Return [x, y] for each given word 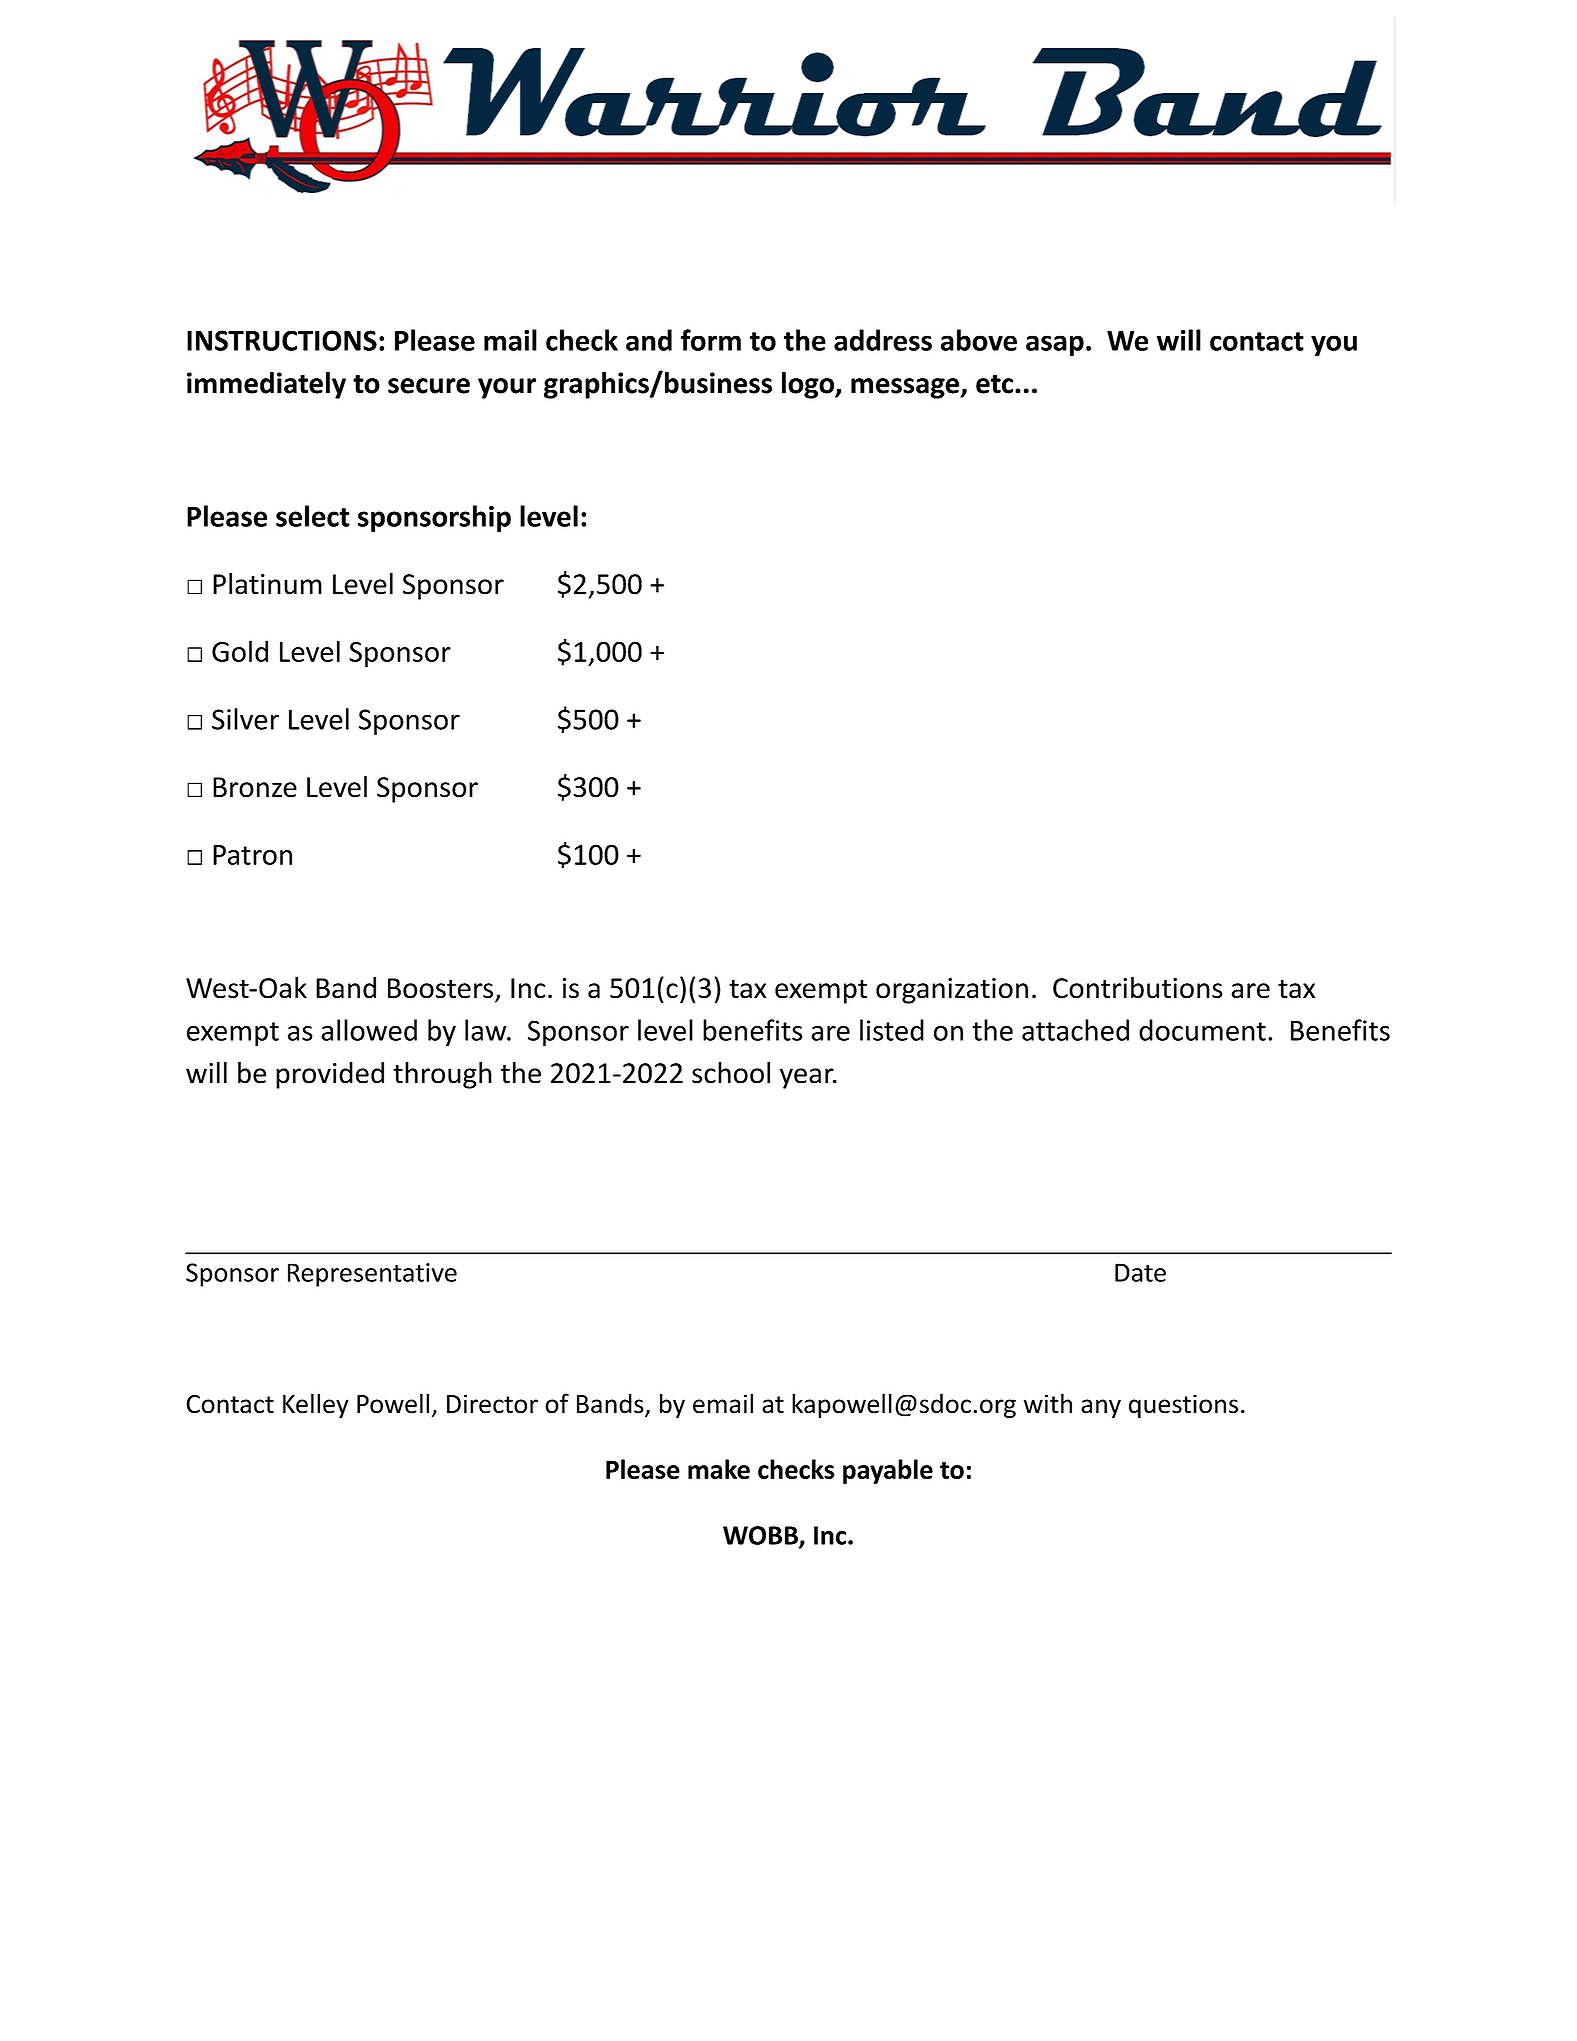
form [711, 340]
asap [1055, 345]
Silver [245, 719]
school [731, 1073]
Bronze [255, 787]
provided [330, 1075]
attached [1075, 1030]
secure [429, 386]
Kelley [316, 1405]
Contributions [1138, 988]
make [719, 1469]
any [1101, 1408]
